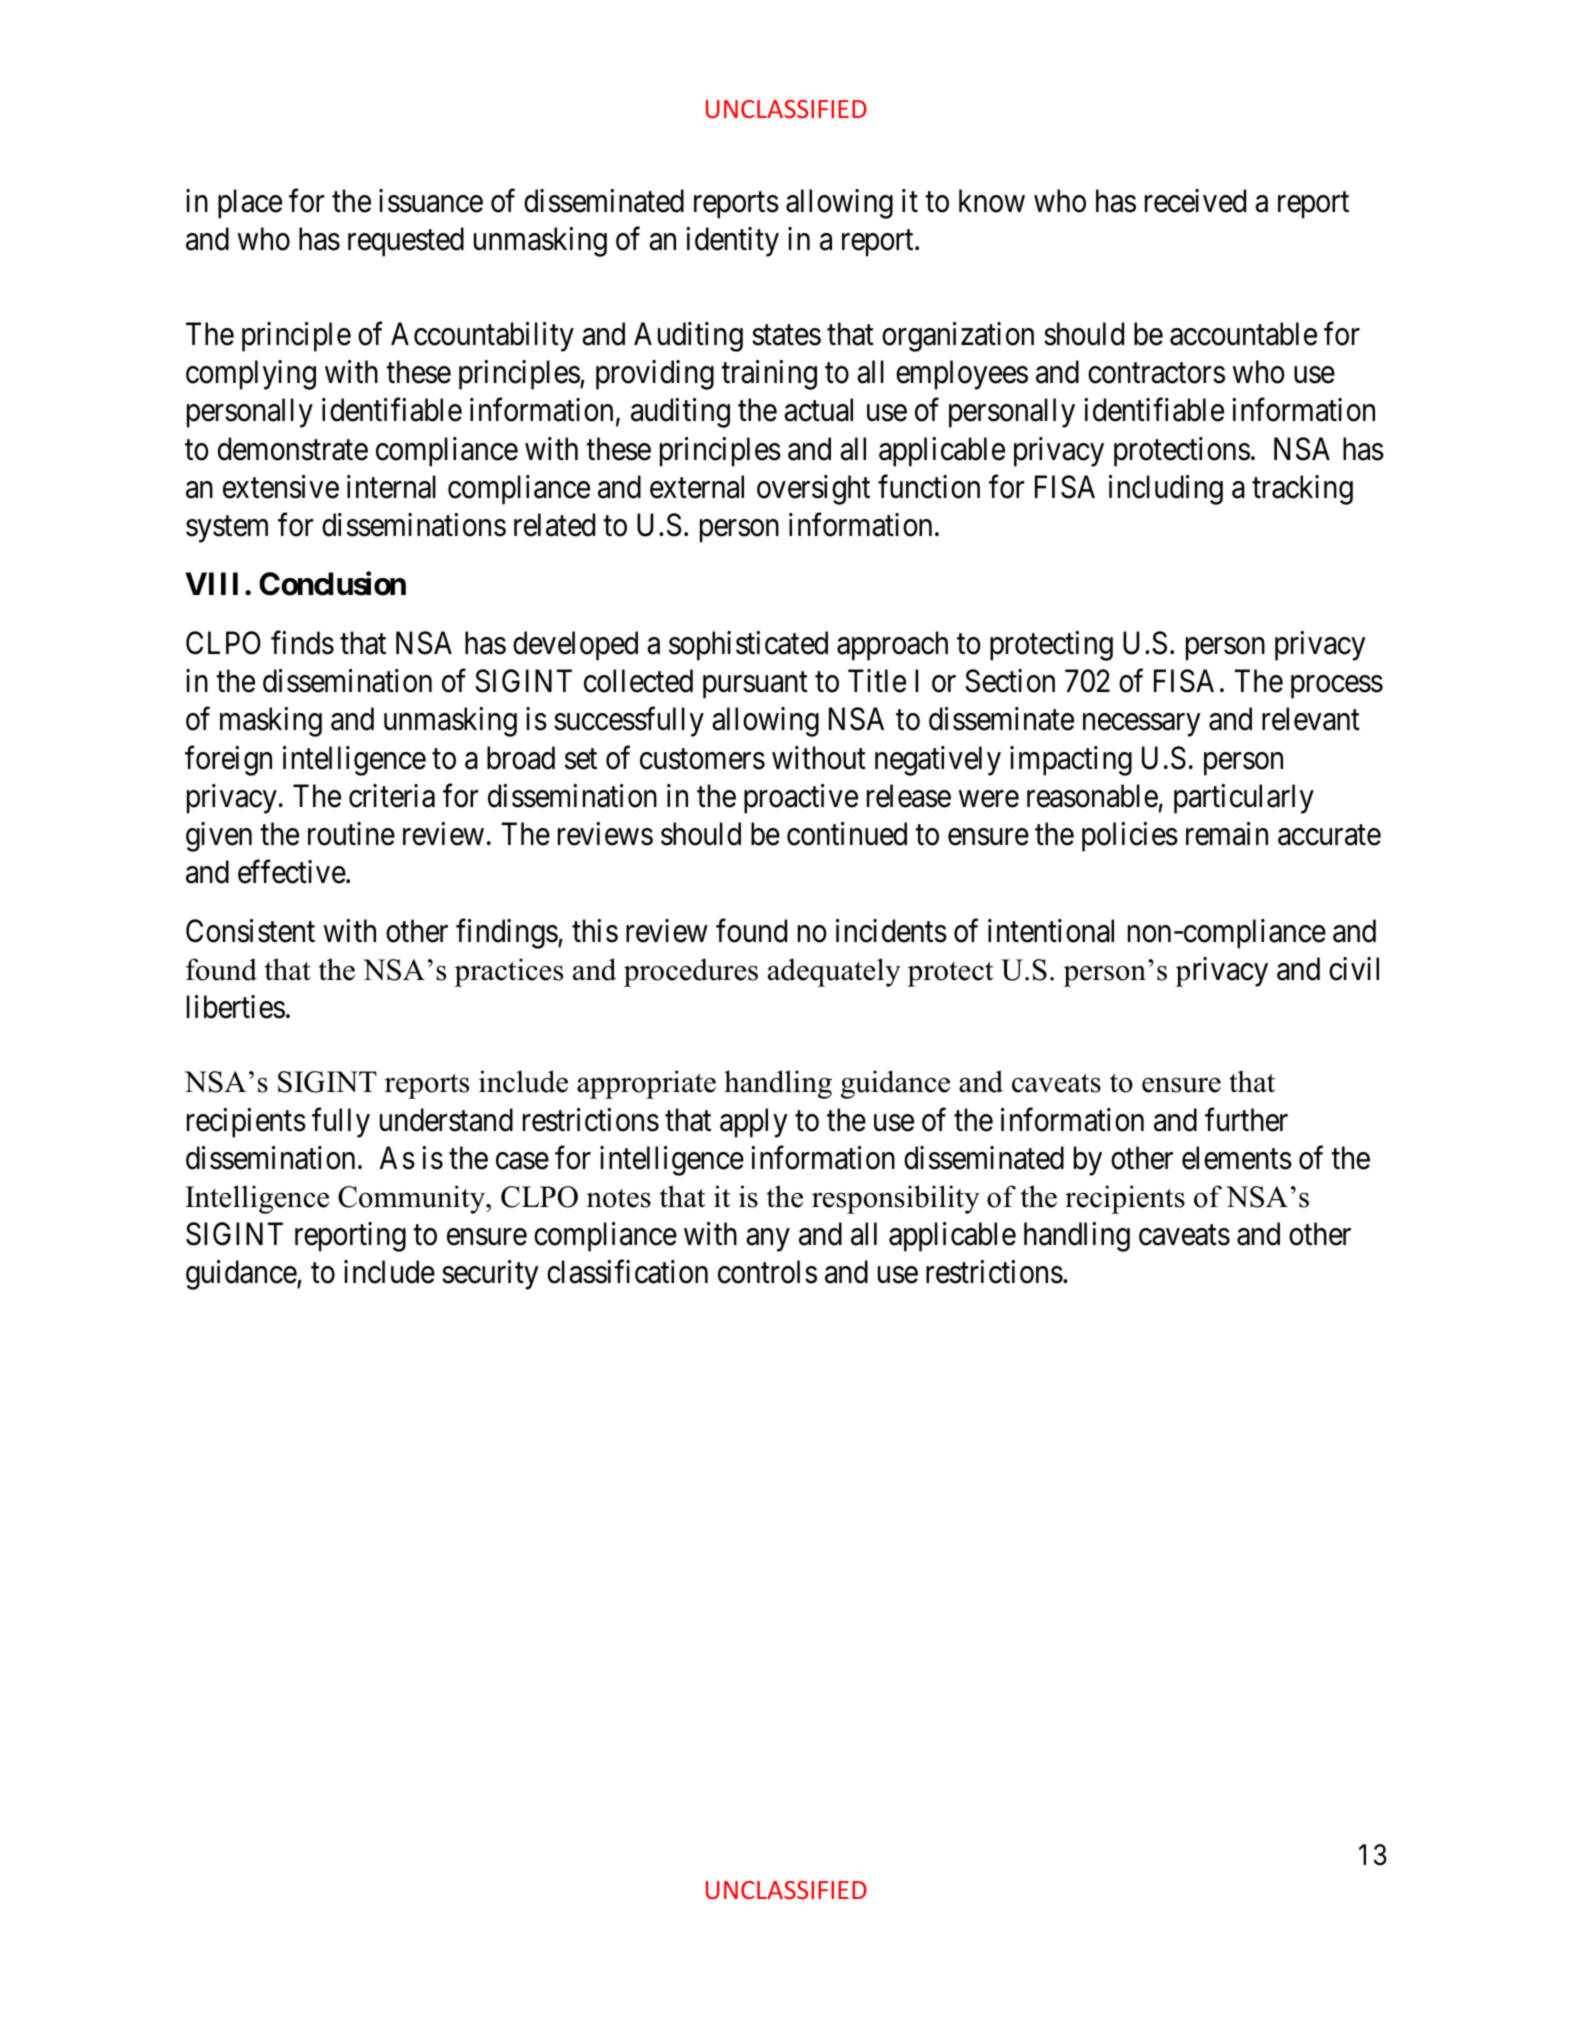 This screenshot has width=1571, height=2034. Describe the element at coordinates (813, 490) in the screenshot. I see `oversight` at that location.
